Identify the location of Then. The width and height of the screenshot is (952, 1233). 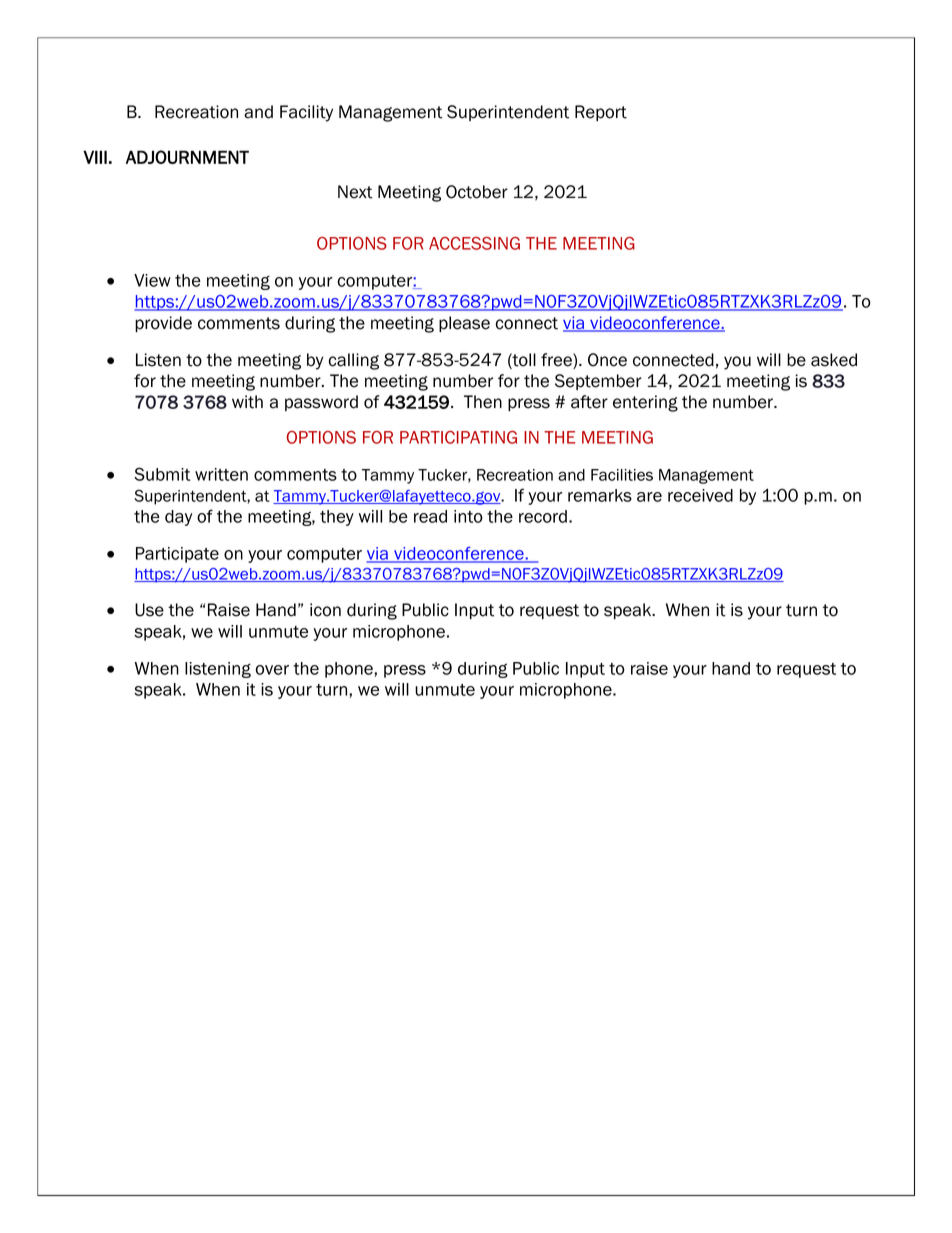
(483, 402).
